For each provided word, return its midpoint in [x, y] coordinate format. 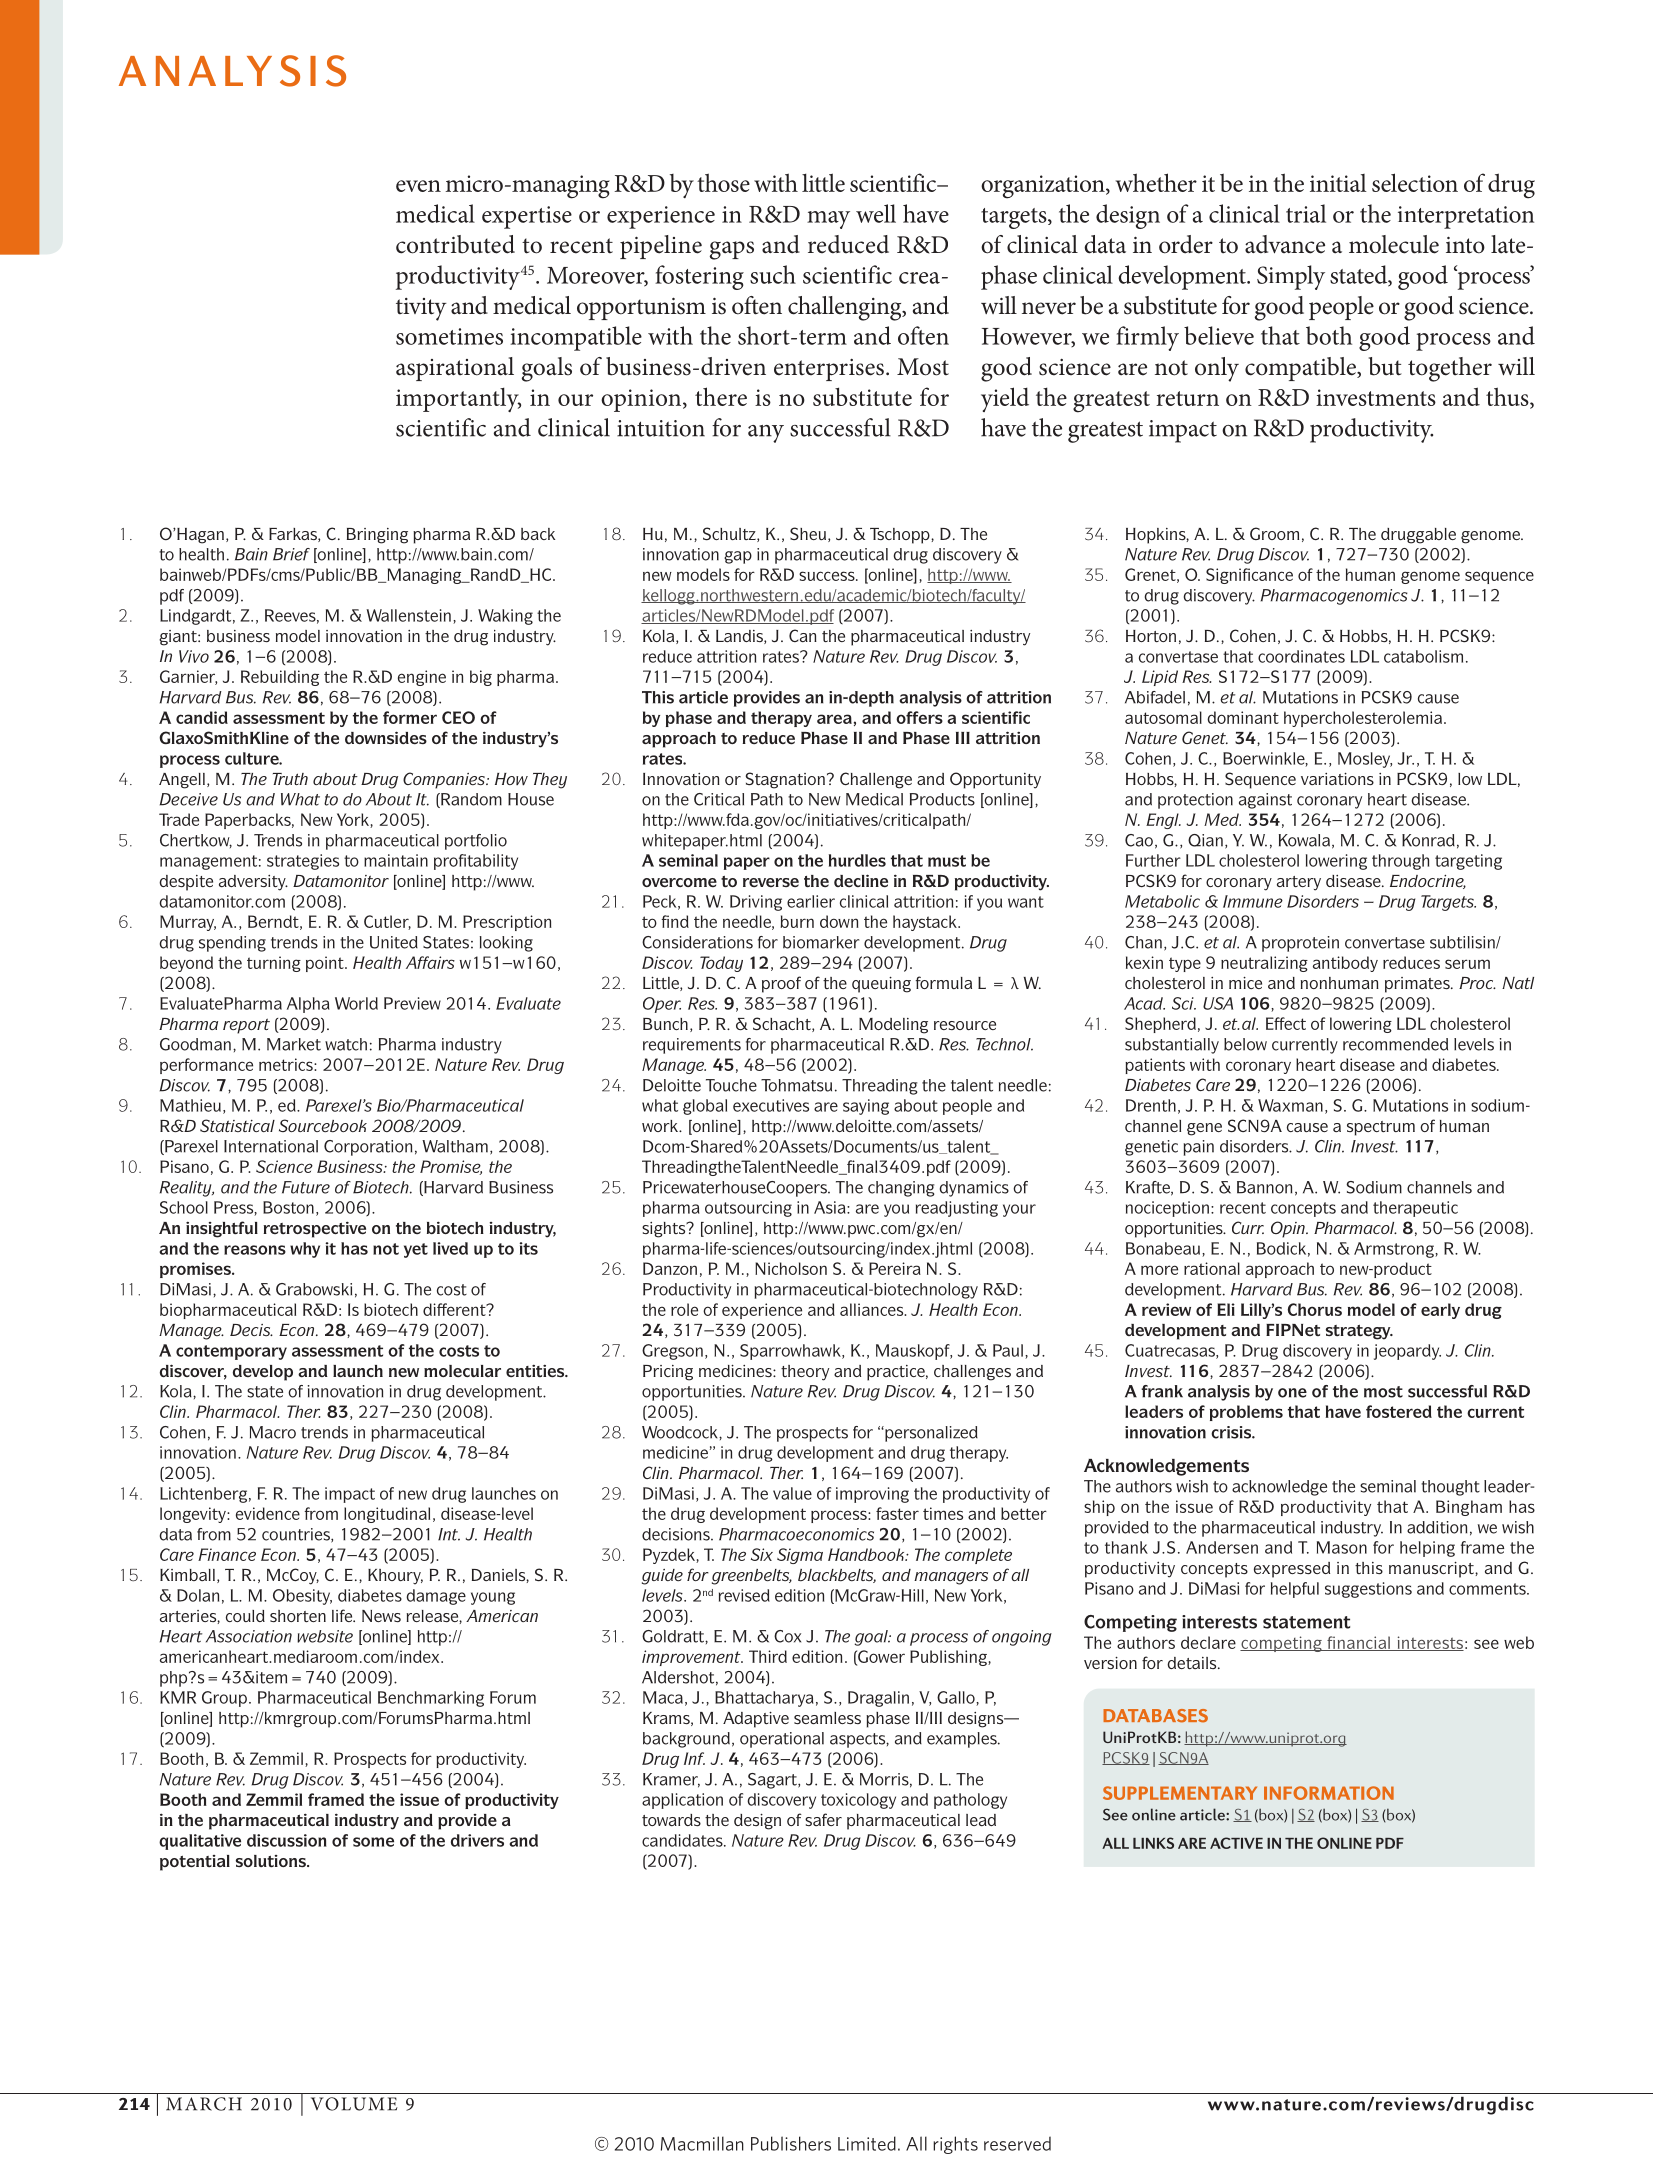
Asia [831, 1207]
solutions [272, 1861]
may [828, 220]
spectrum [1381, 1128]
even [418, 186]
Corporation [368, 1148]
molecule [1394, 244]
